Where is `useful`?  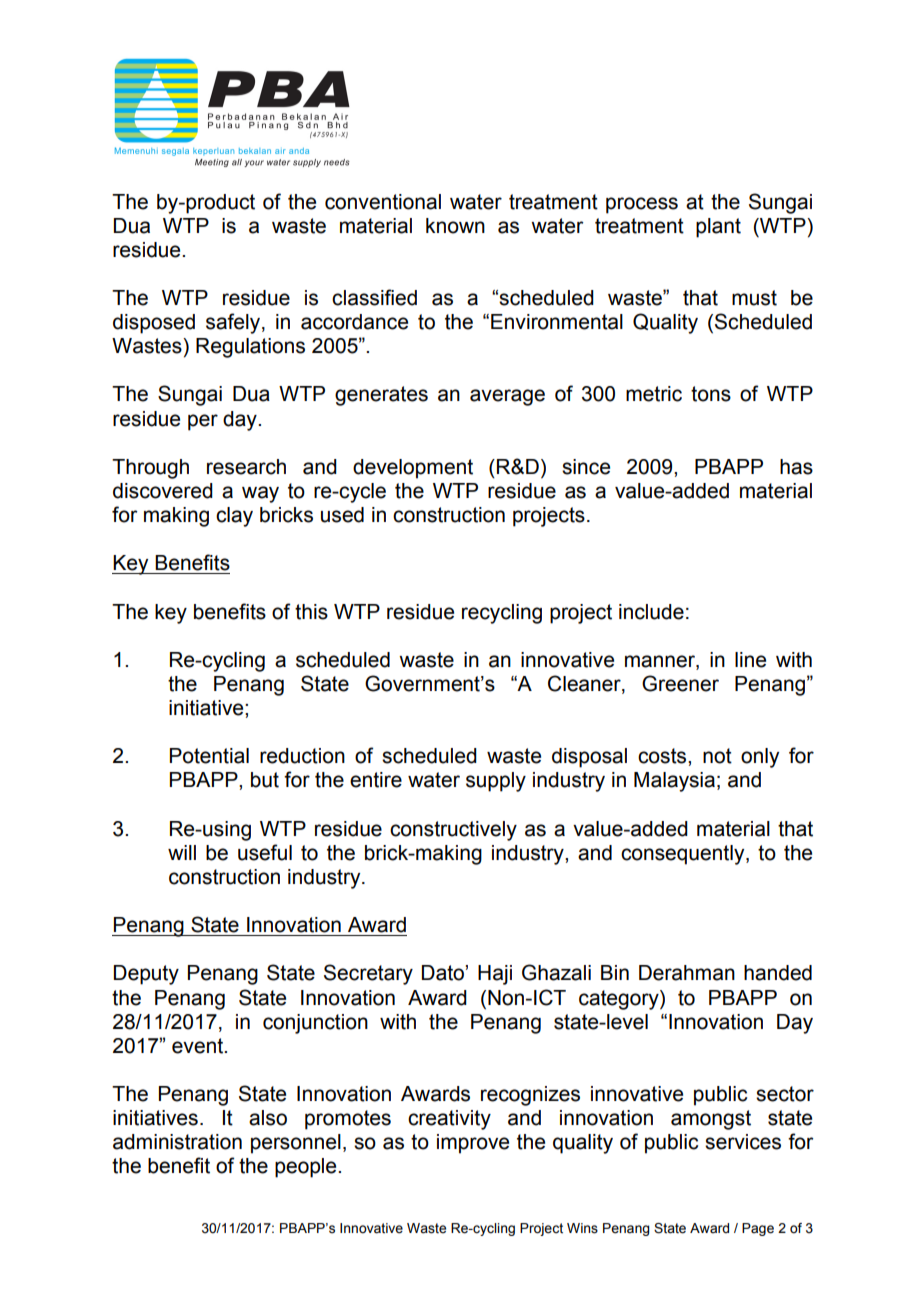 useful is located at coordinates (265, 852).
